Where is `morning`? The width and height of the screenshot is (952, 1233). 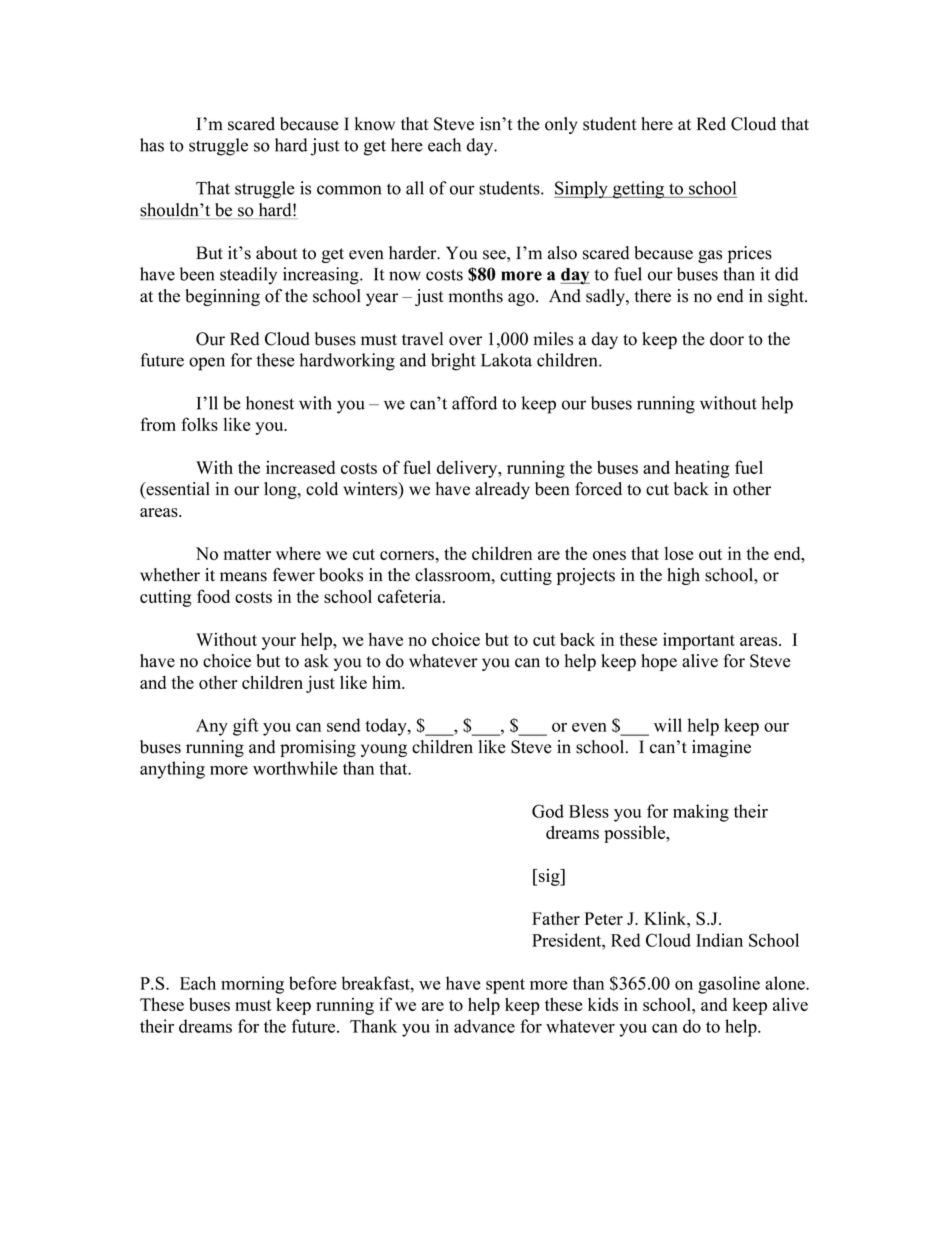 morning is located at coordinates (252, 985).
